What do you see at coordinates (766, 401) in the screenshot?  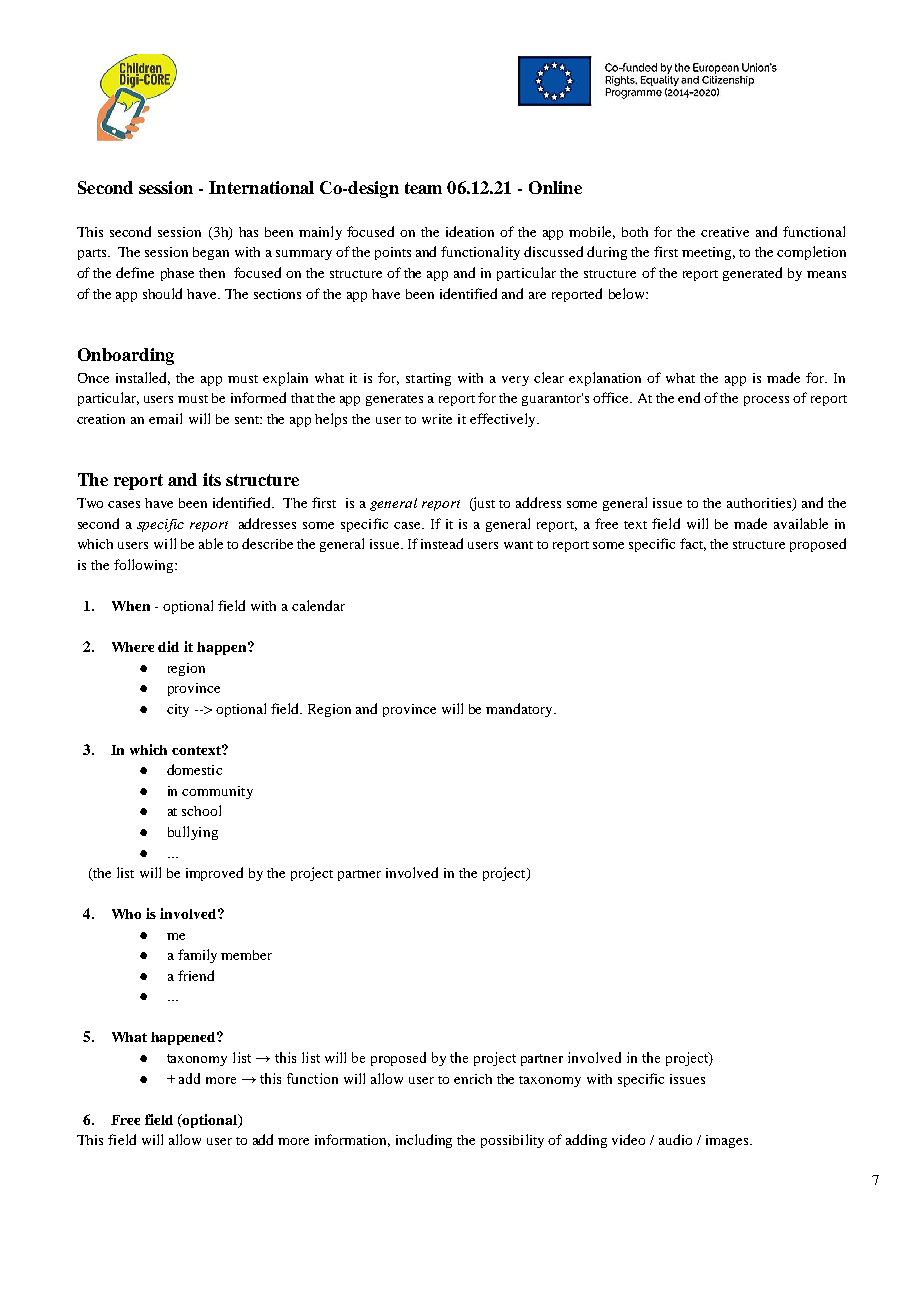 I see `process` at bounding box center [766, 401].
